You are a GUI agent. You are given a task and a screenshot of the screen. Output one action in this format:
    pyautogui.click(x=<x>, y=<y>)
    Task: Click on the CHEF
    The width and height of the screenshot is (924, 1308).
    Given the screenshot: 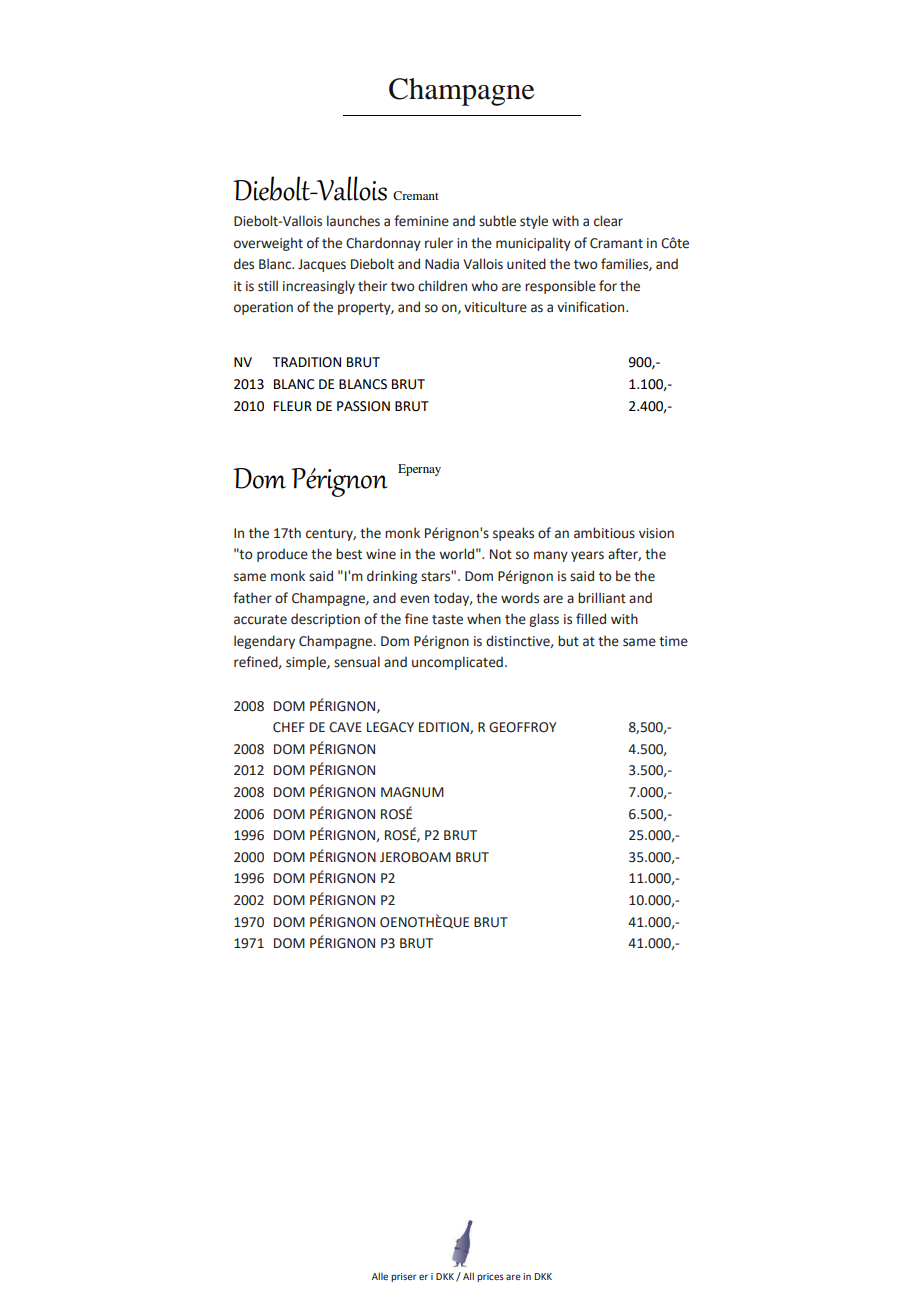 What is the action you would take?
    pyautogui.click(x=289, y=727)
